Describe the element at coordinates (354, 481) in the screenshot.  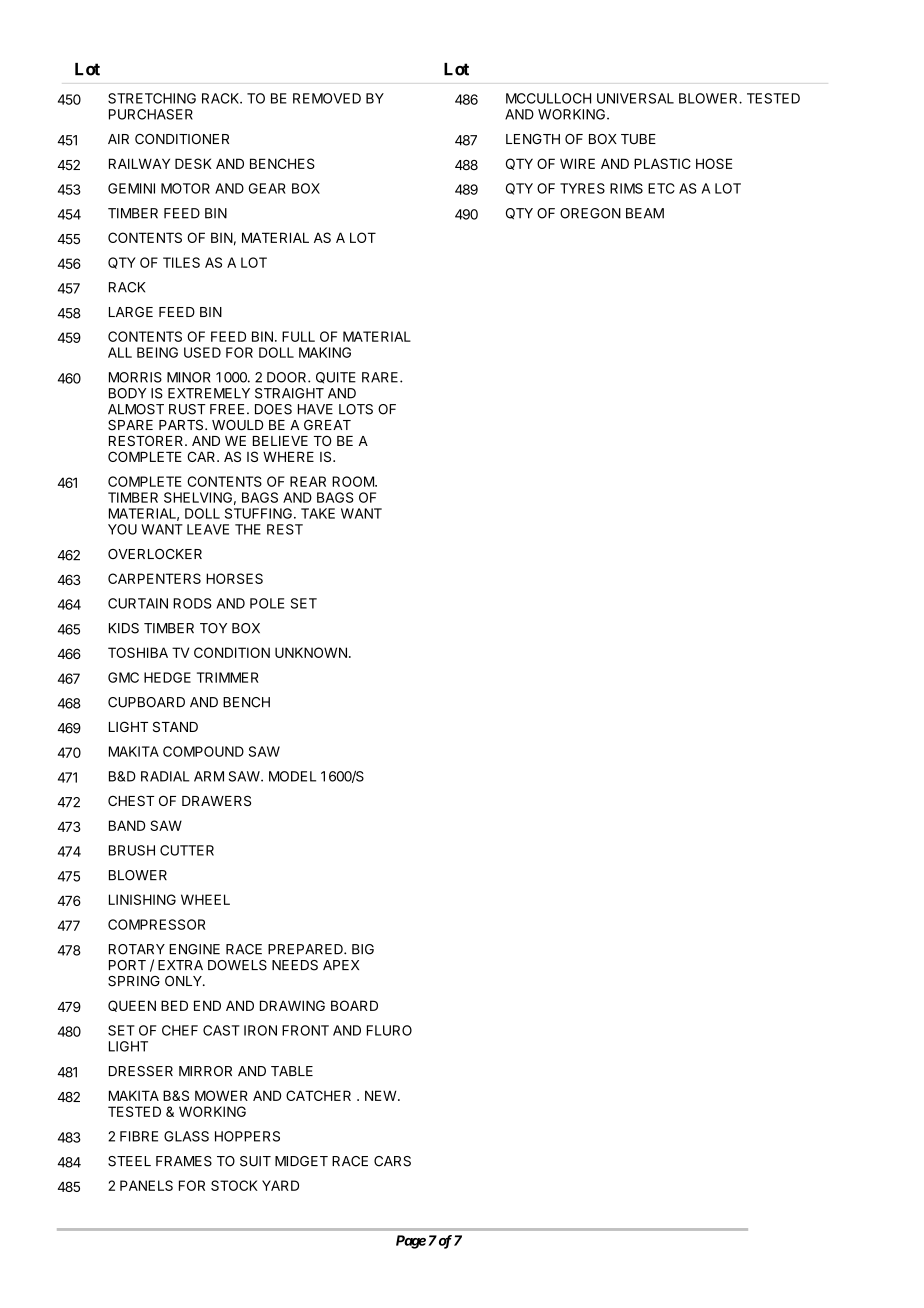
I see `ROOM` at that location.
